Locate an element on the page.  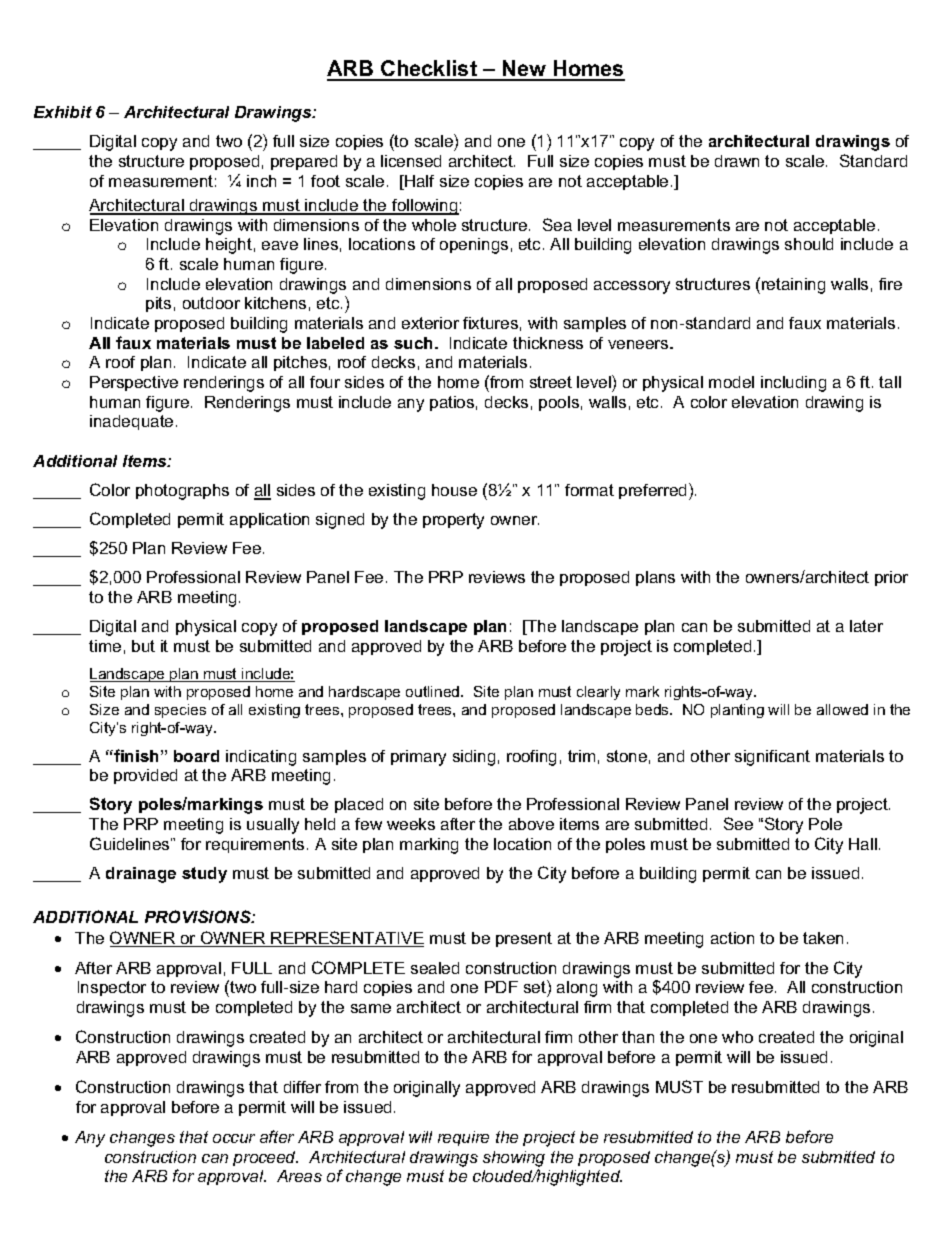
Exhibit is located at coordinates (63, 112).
